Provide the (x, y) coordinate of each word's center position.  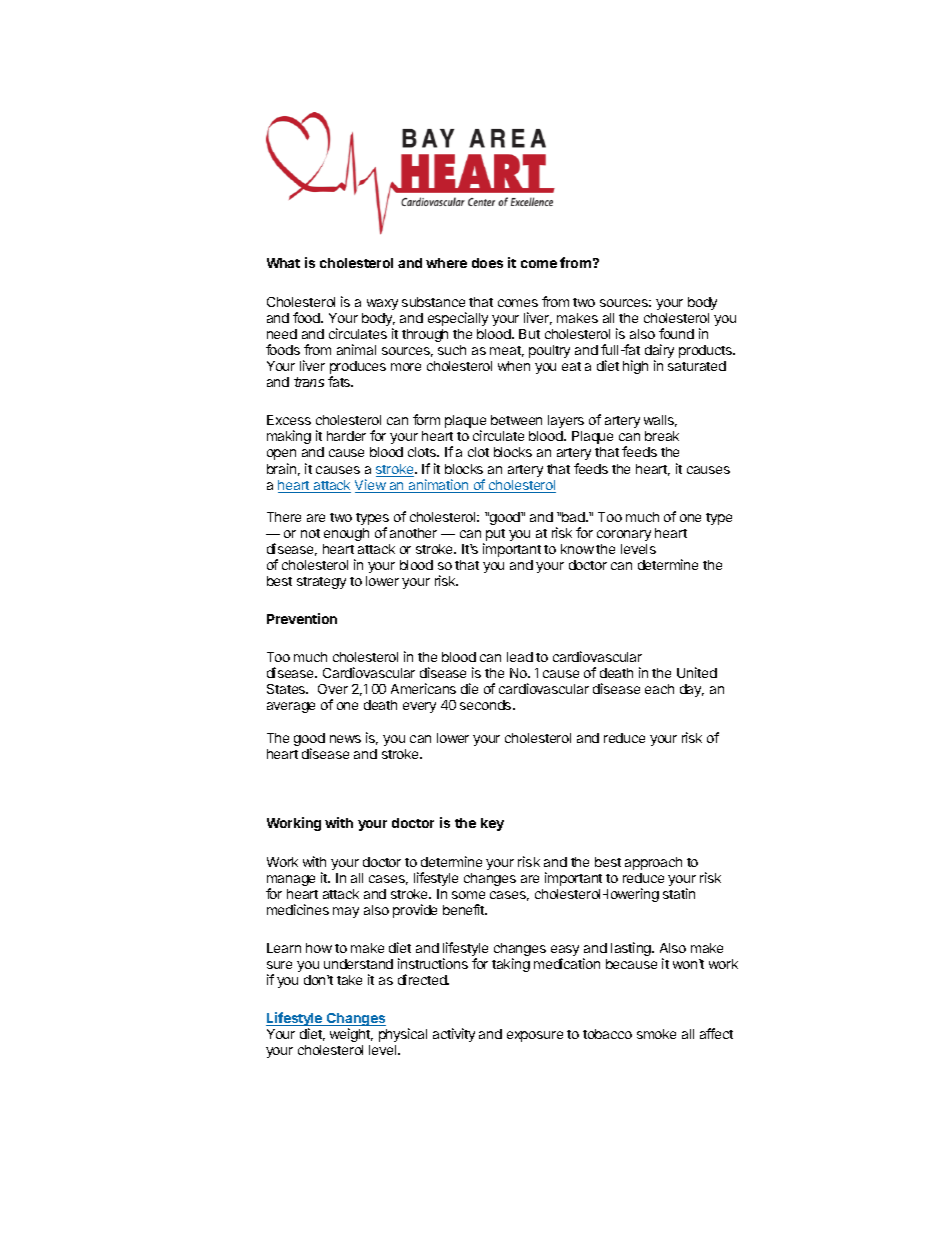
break (662, 436)
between (516, 420)
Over (333, 689)
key (492, 824)
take (349, 980)
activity (454, 1035)
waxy (382, 304)
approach (653, 863)
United (697, 672)
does (487, 263)
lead (520, 657)
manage (291, 882)
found (676, 333)
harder (346, 436)
